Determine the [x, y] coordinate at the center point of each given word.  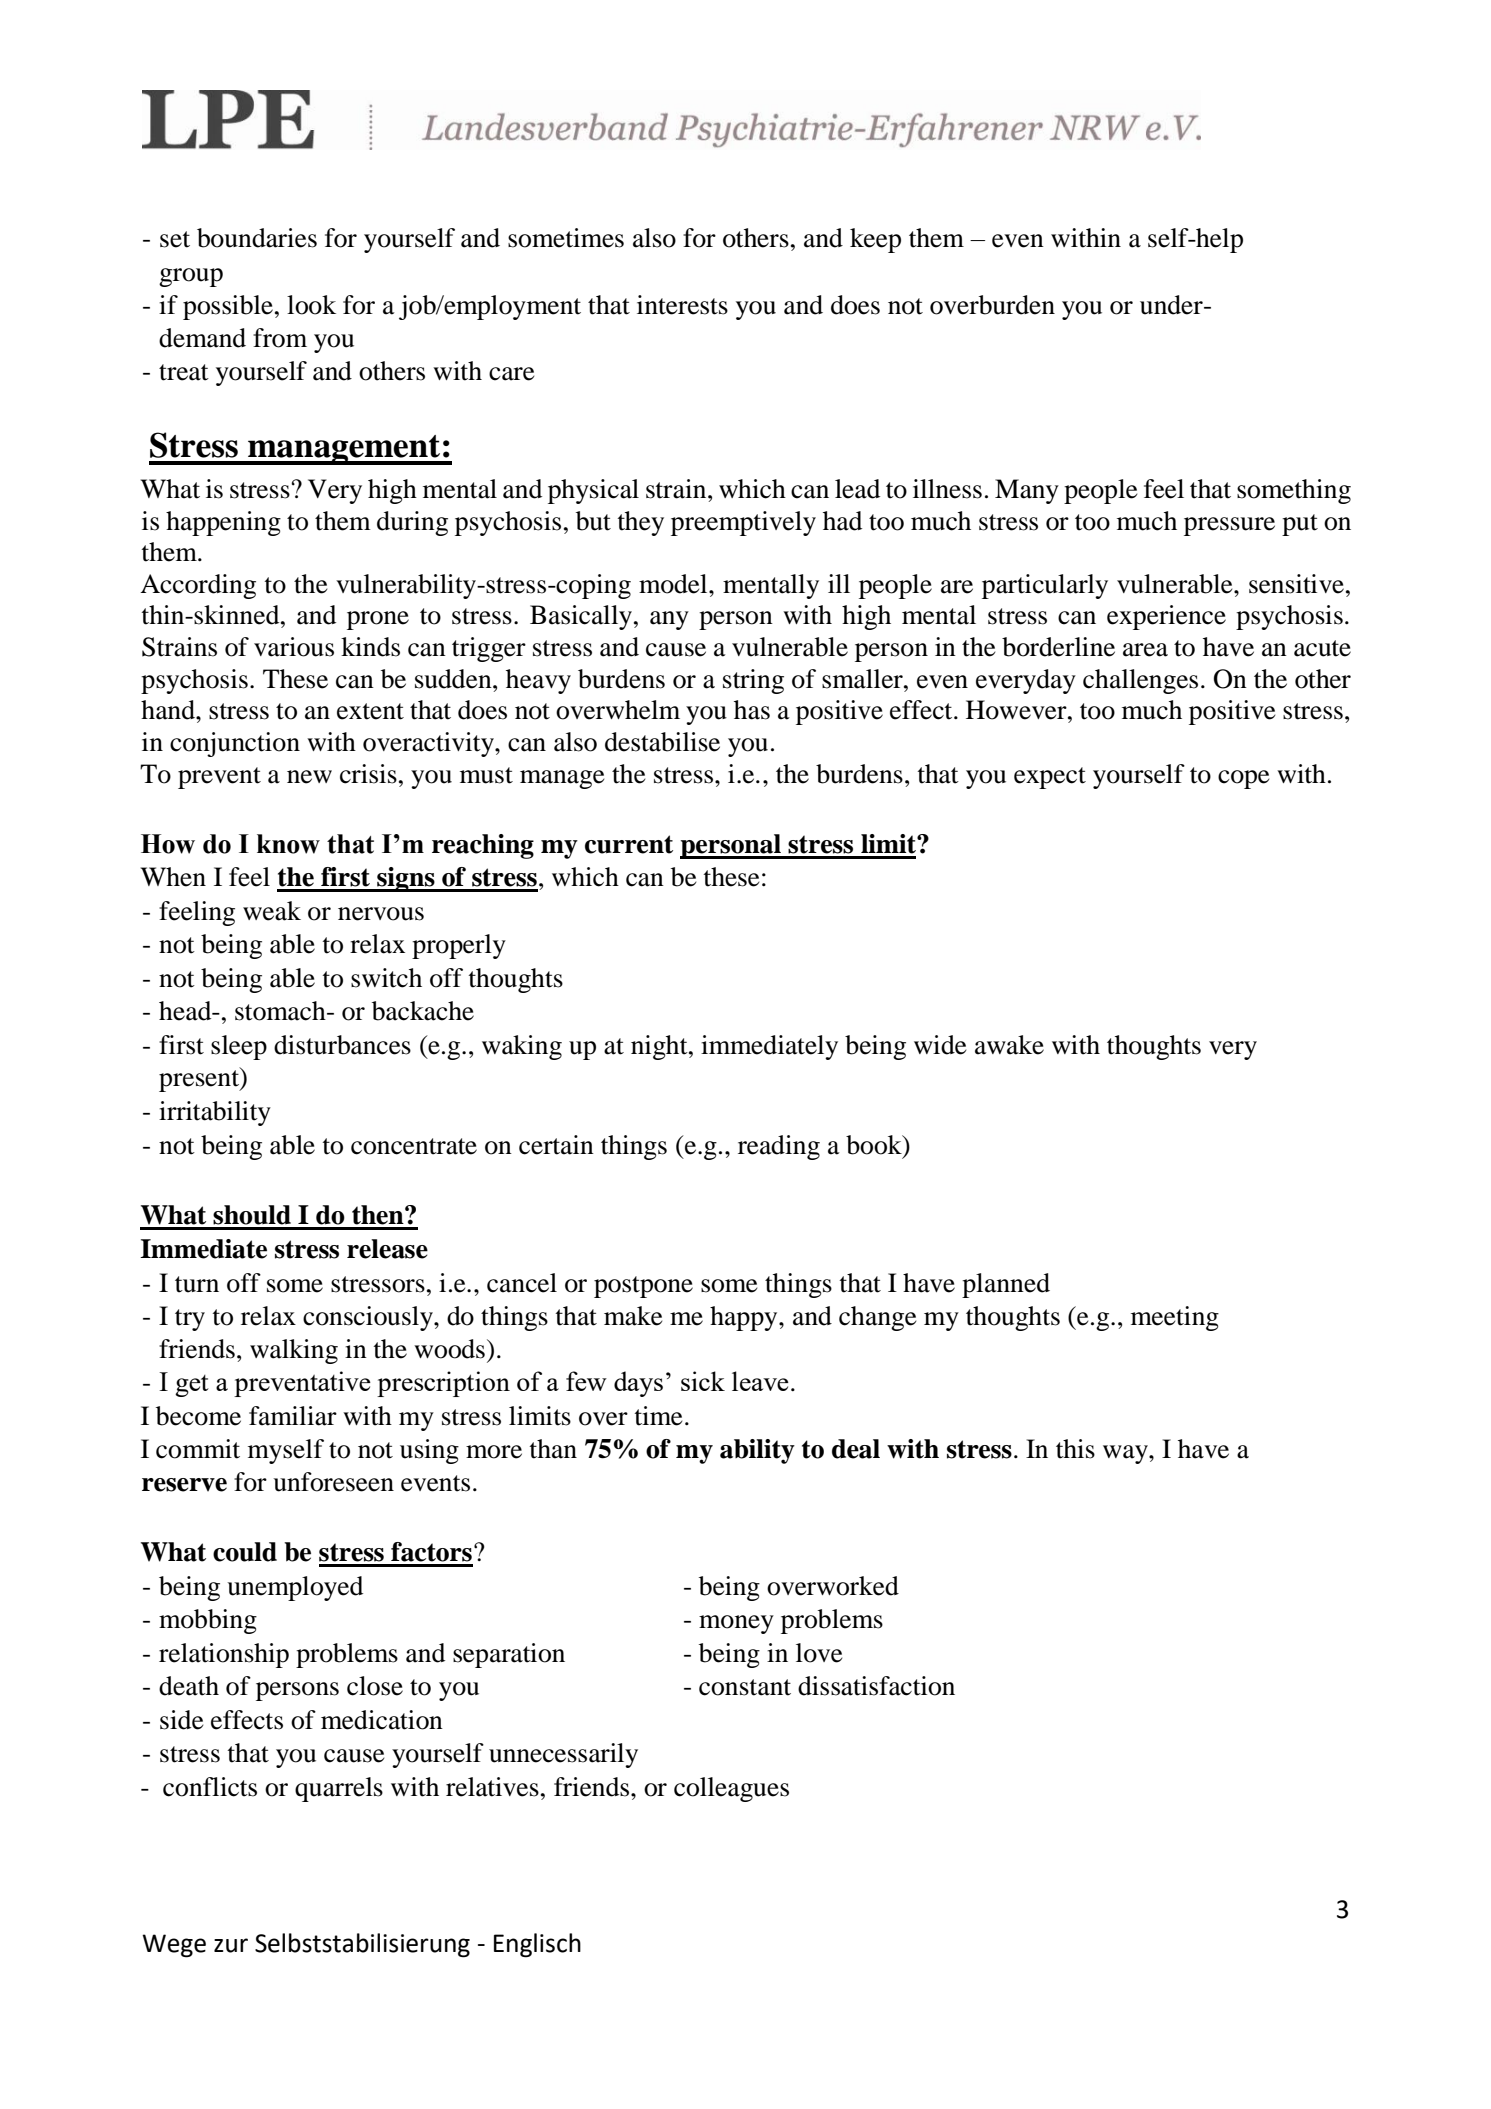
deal [856, 1449]
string [753, 681]
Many [1027, 491]
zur [231, 1945]
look [311, 305]
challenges [1140, 681]
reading [779, 1147]
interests [682, 305]
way [1126, 1454]
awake [1009, 1045]
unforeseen [333, 1482]
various [294, 647]
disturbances [342, 1045]
